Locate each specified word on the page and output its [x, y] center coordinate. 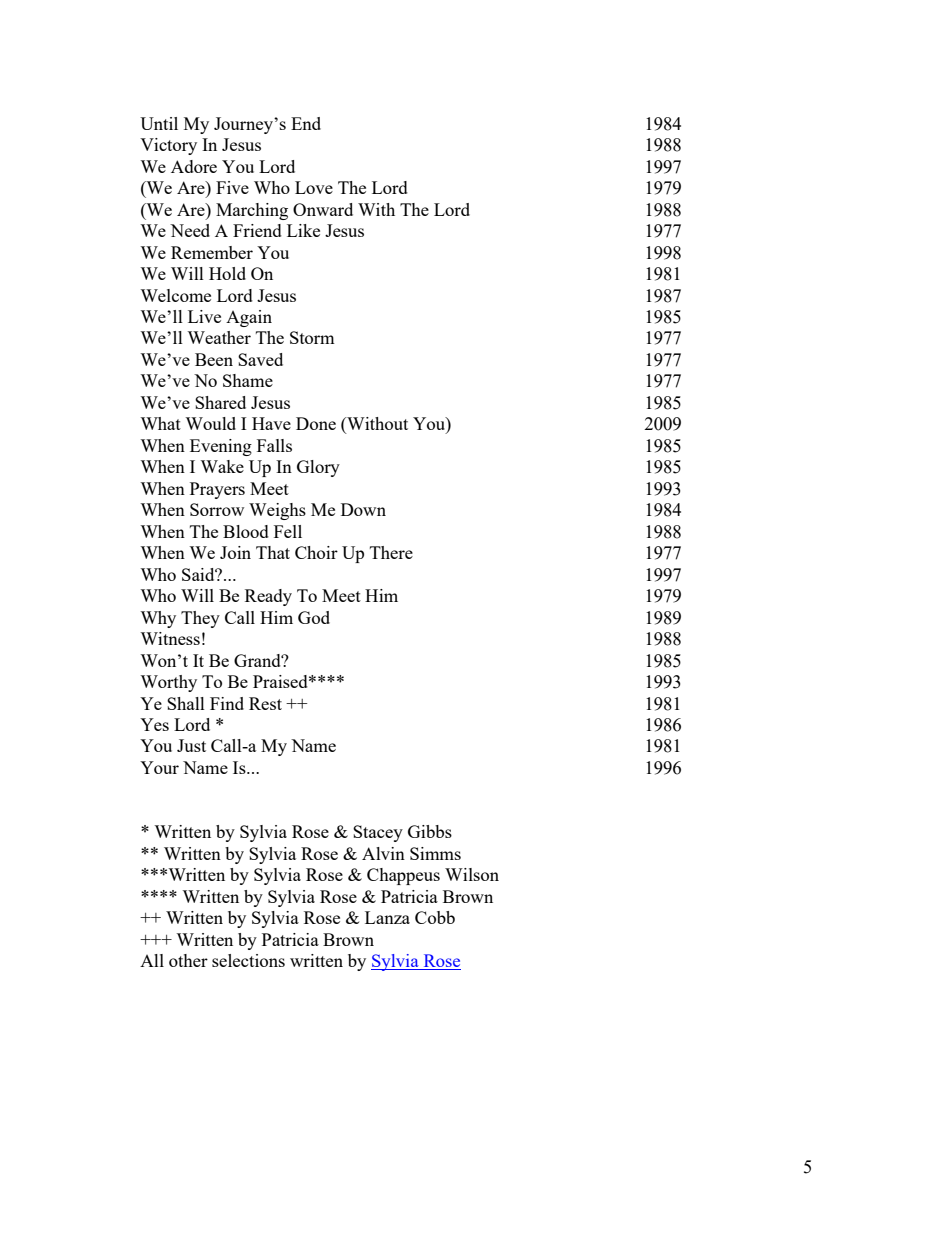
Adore [194, 166]
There [391, 552]
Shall [186, 703]
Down [363, 509]
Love [314, 187]
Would [210, 423]
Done [316, 423]
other [188, 960]
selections [248, 960]
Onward [323, 209]
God [314, 617]
